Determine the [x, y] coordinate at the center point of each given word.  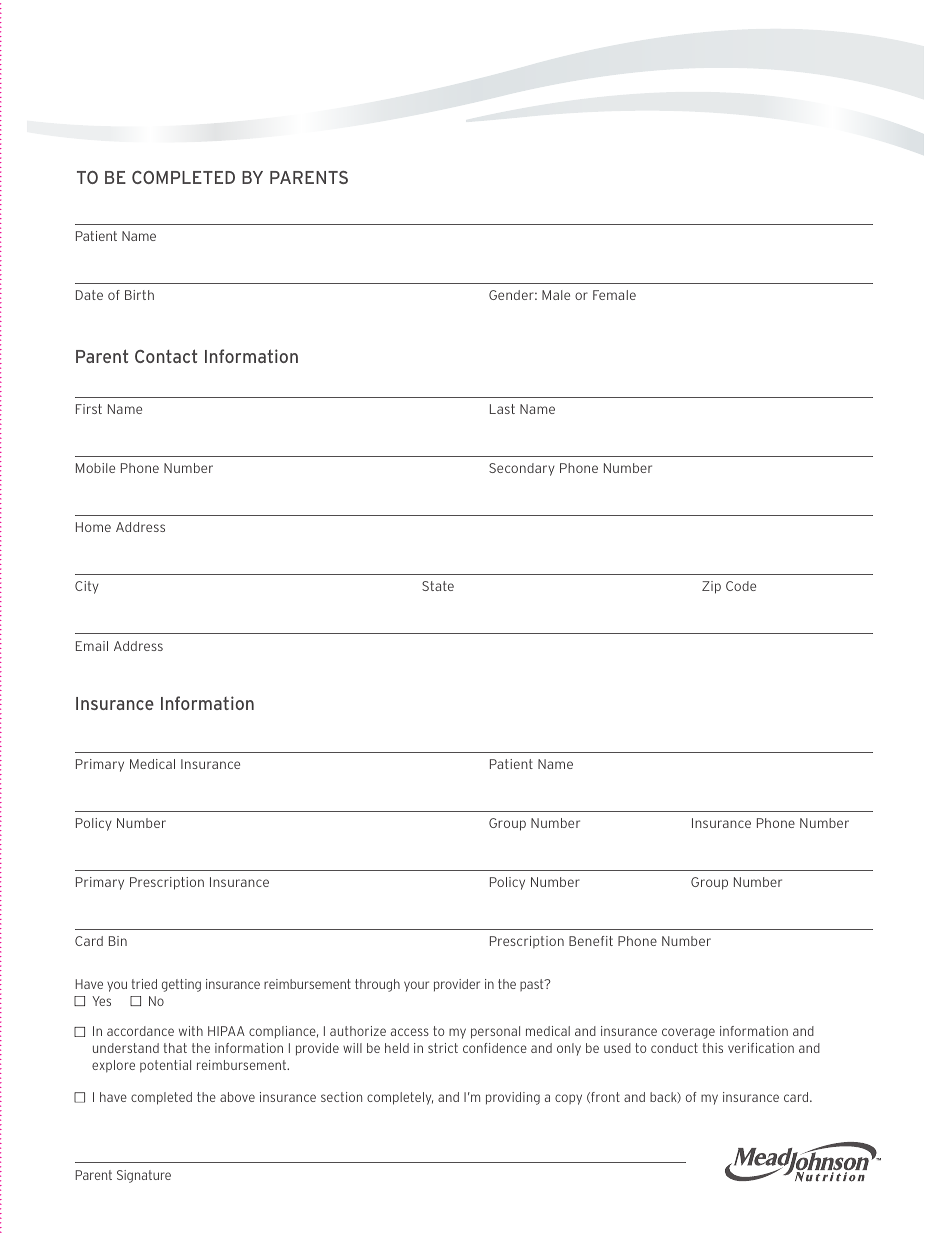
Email [92, 646]
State [438, 586]
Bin [118, 941]
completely [400, 1098]
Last [502, 409]
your [416, 986]
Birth [139, 295]
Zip [711, 587]
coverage [688, 1033]
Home [93, 527]
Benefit [591, 941]
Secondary [522, 469]
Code [741, 586]
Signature [144, 1176]
